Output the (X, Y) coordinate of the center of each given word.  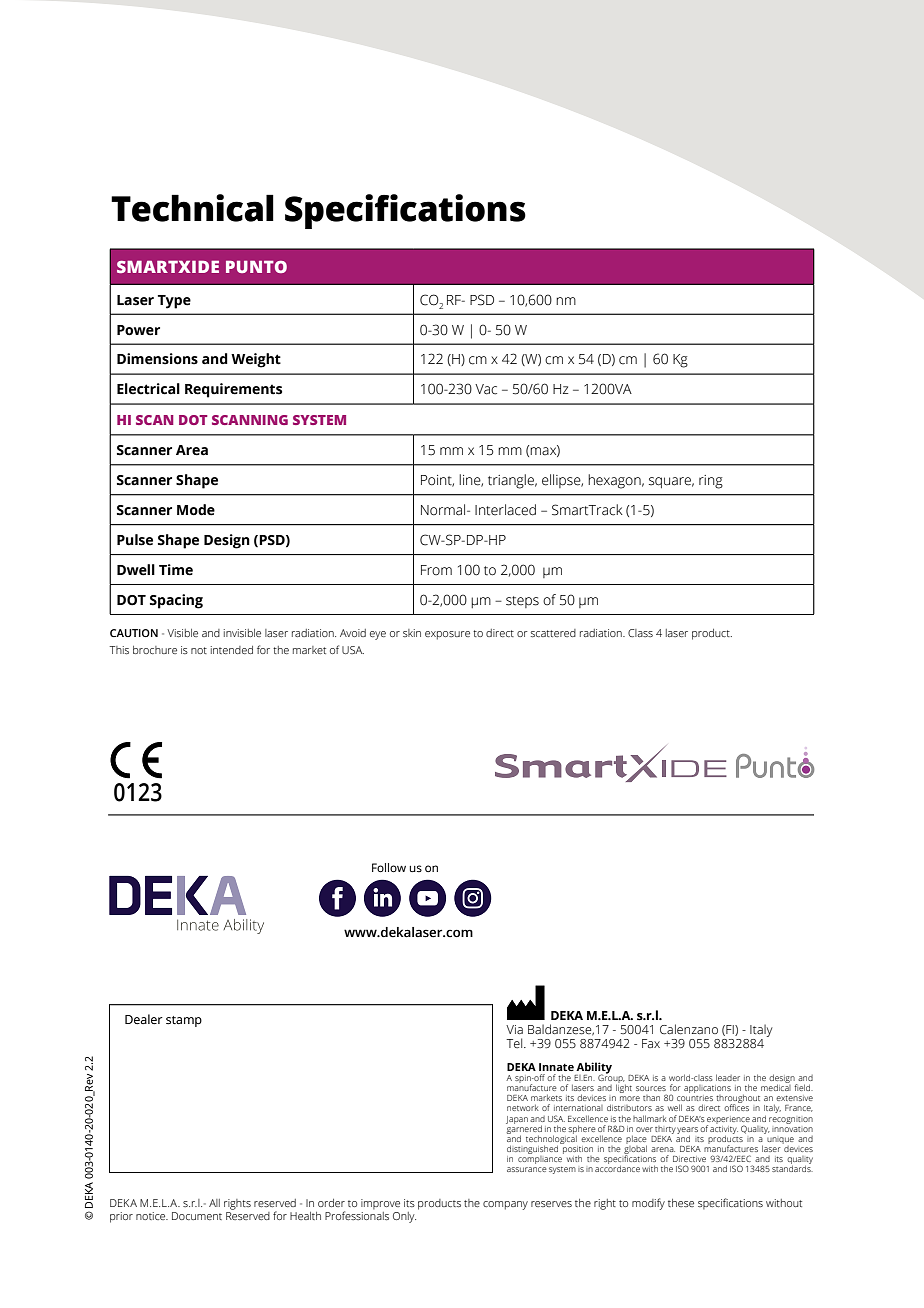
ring (711, 482)
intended (232, 650)
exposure (447, 635)
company (505, 1205)
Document (197, 1216)
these (681, 1203)
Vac (486, 389)
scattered (553, 633)
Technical (192, 208)
